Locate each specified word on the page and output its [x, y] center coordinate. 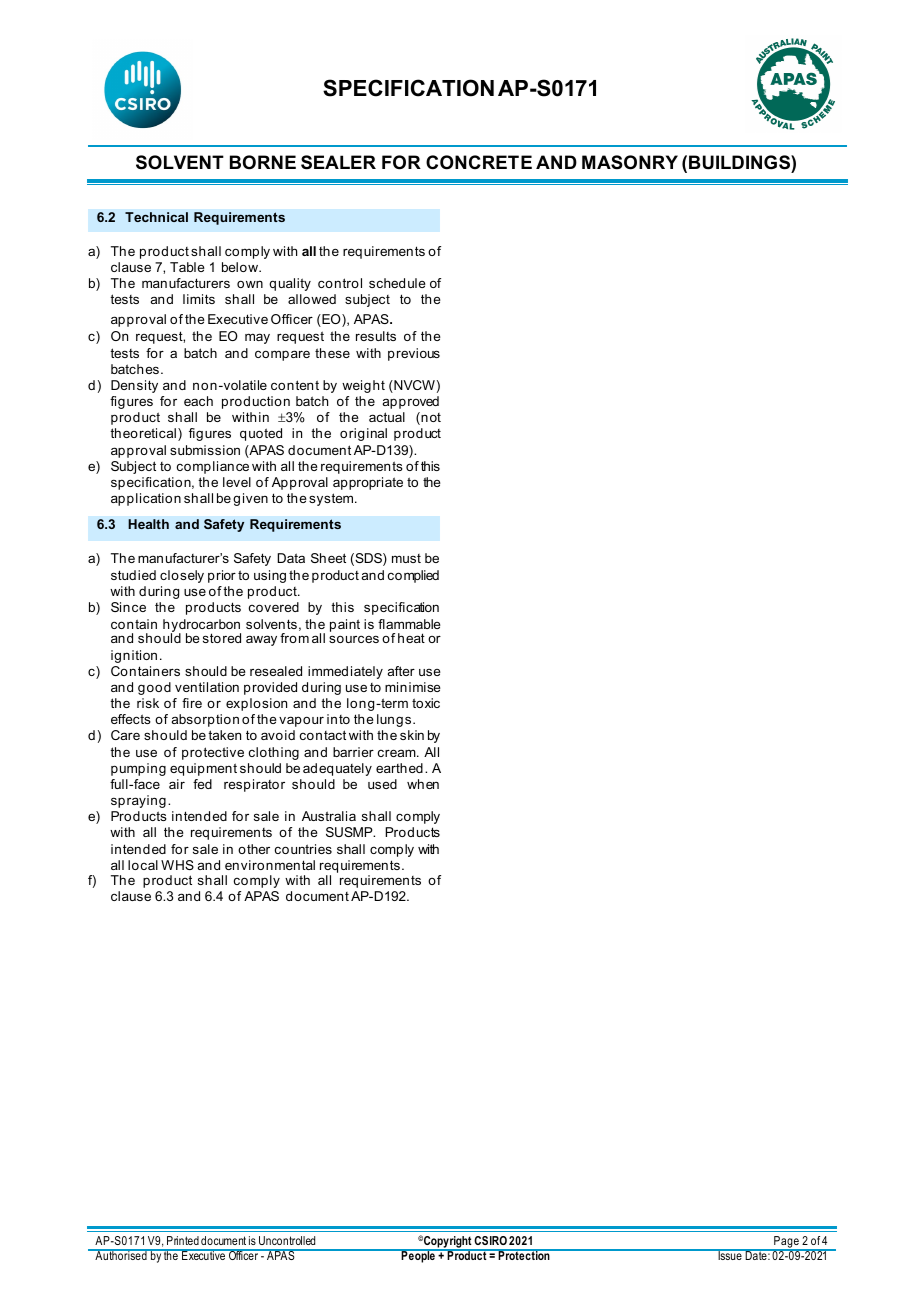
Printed [183, 1240]
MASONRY [630, 162]
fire [192, 703]
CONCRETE [479, 162]
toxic [426, 703]
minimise [413, 687]
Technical [156, 217]
